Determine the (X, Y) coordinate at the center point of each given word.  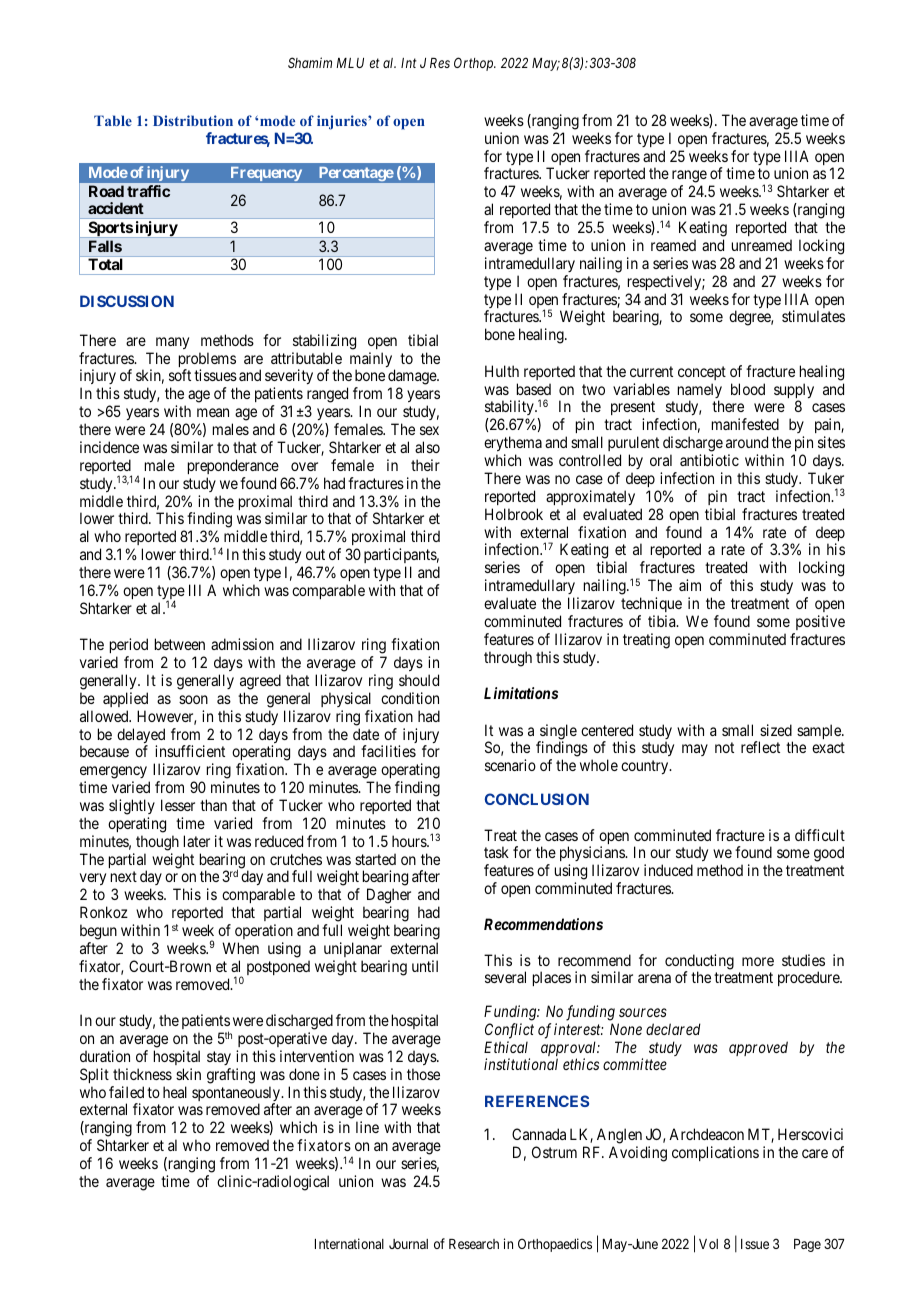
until (425, 966)
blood (748, 389)
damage (413, 378)
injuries (343, 122)
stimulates (813, 316)
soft (180, 375)
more (758, 961)
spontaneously (237, 1095)
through (508, 659)
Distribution (193, 120)
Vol (708, 1244)
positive (820, 622)
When (240, 948)
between (180, 644)
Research (474, 1244)
